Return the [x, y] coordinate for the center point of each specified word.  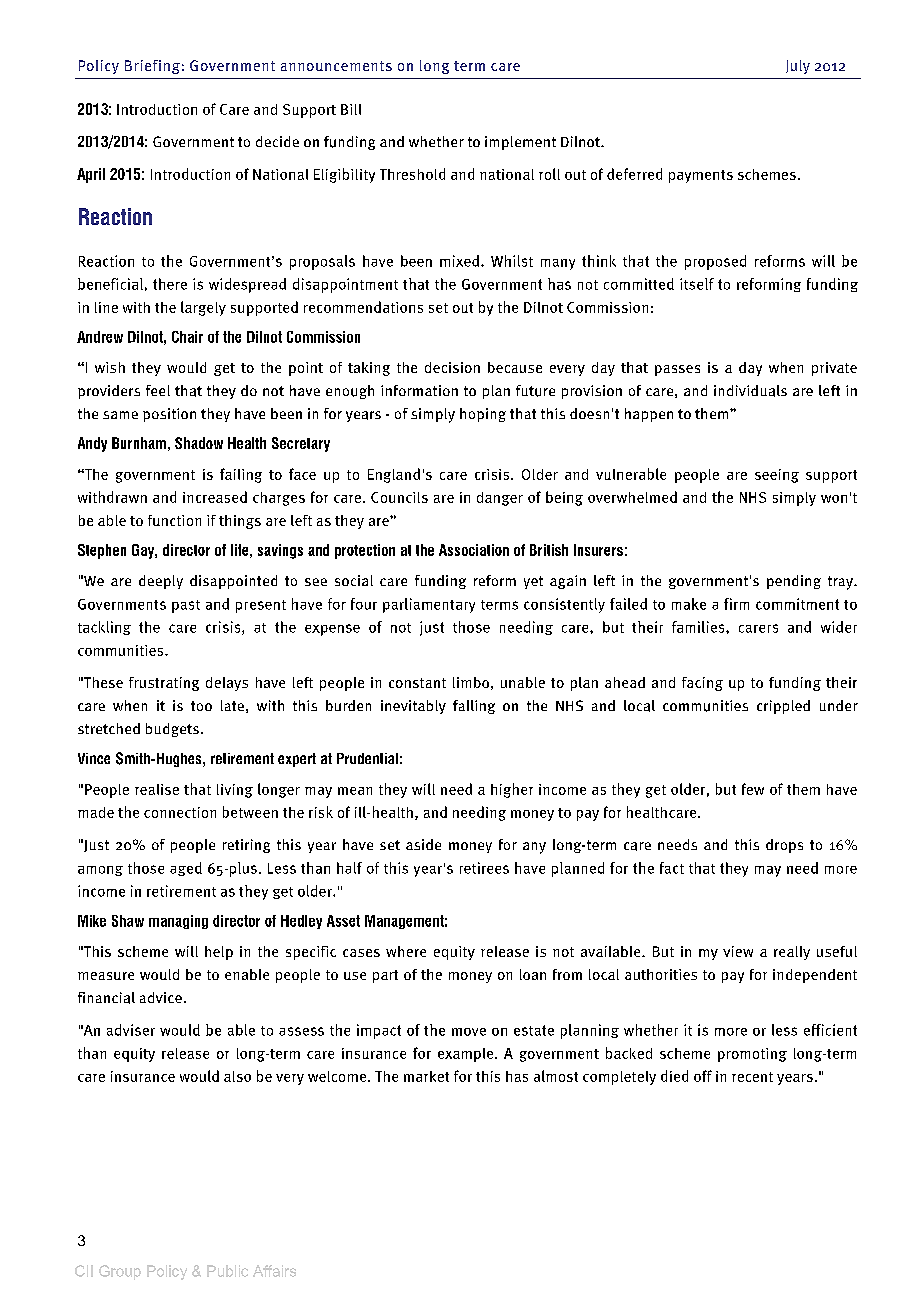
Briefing [152, 67]
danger [500, 499]
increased [215, 497]
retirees [484, 868]
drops [784, 846]
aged [186, 869]
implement [520, 143]
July [798, 67]
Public [227, 1271]
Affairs [274, 1271]
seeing [777, 476]
